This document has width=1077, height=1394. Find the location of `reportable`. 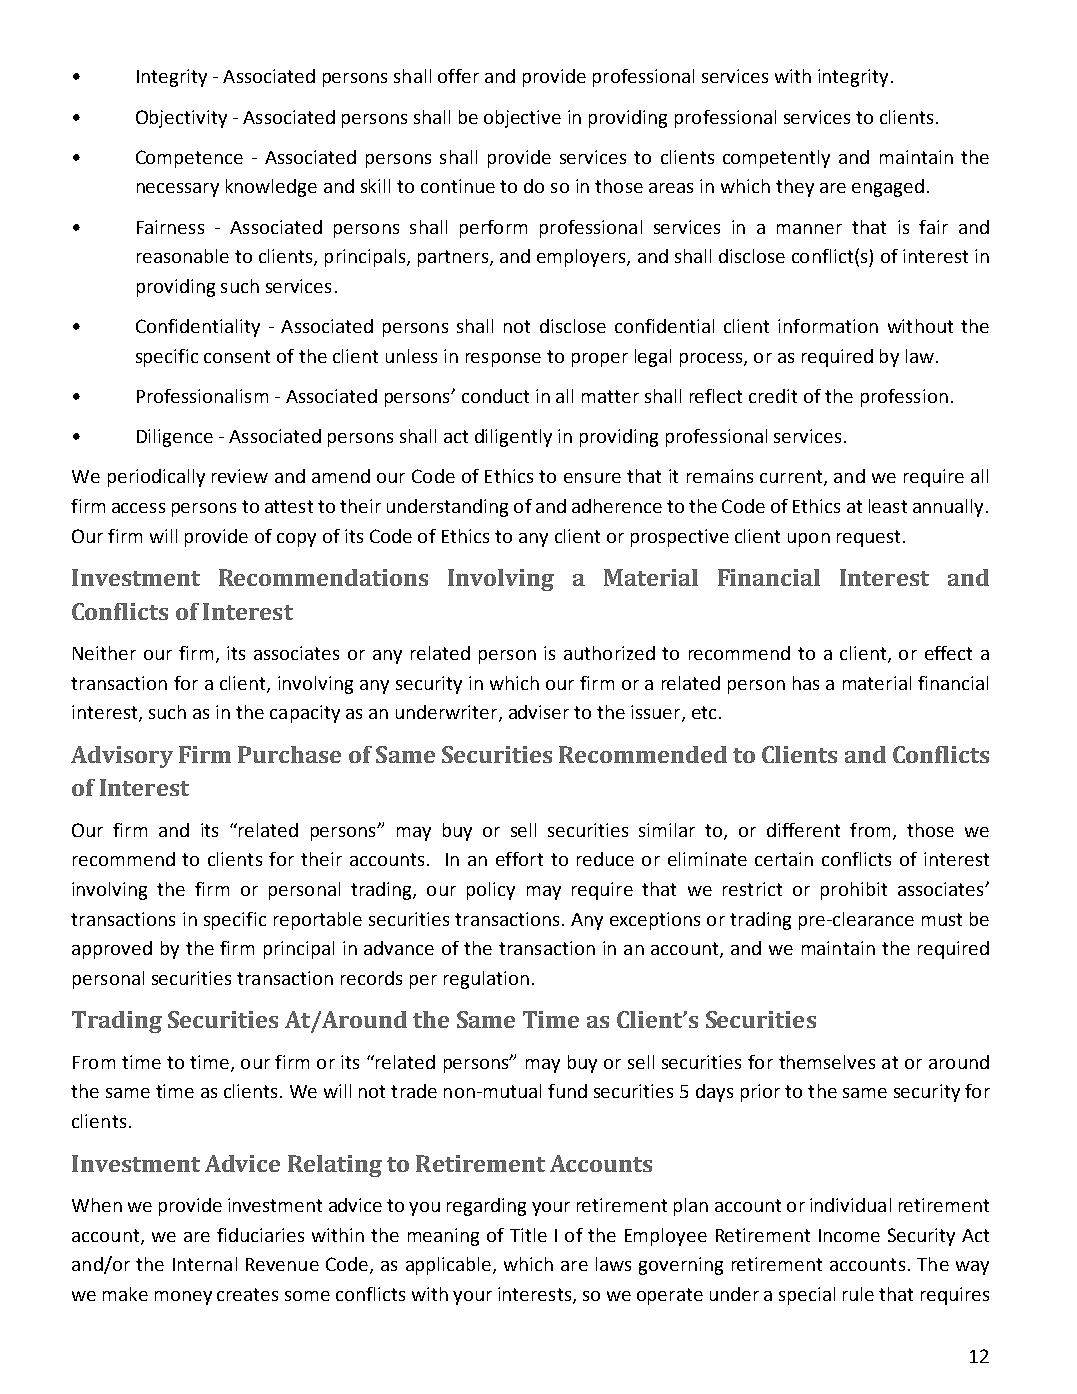

reportable is located at coordinates (318, 921).
